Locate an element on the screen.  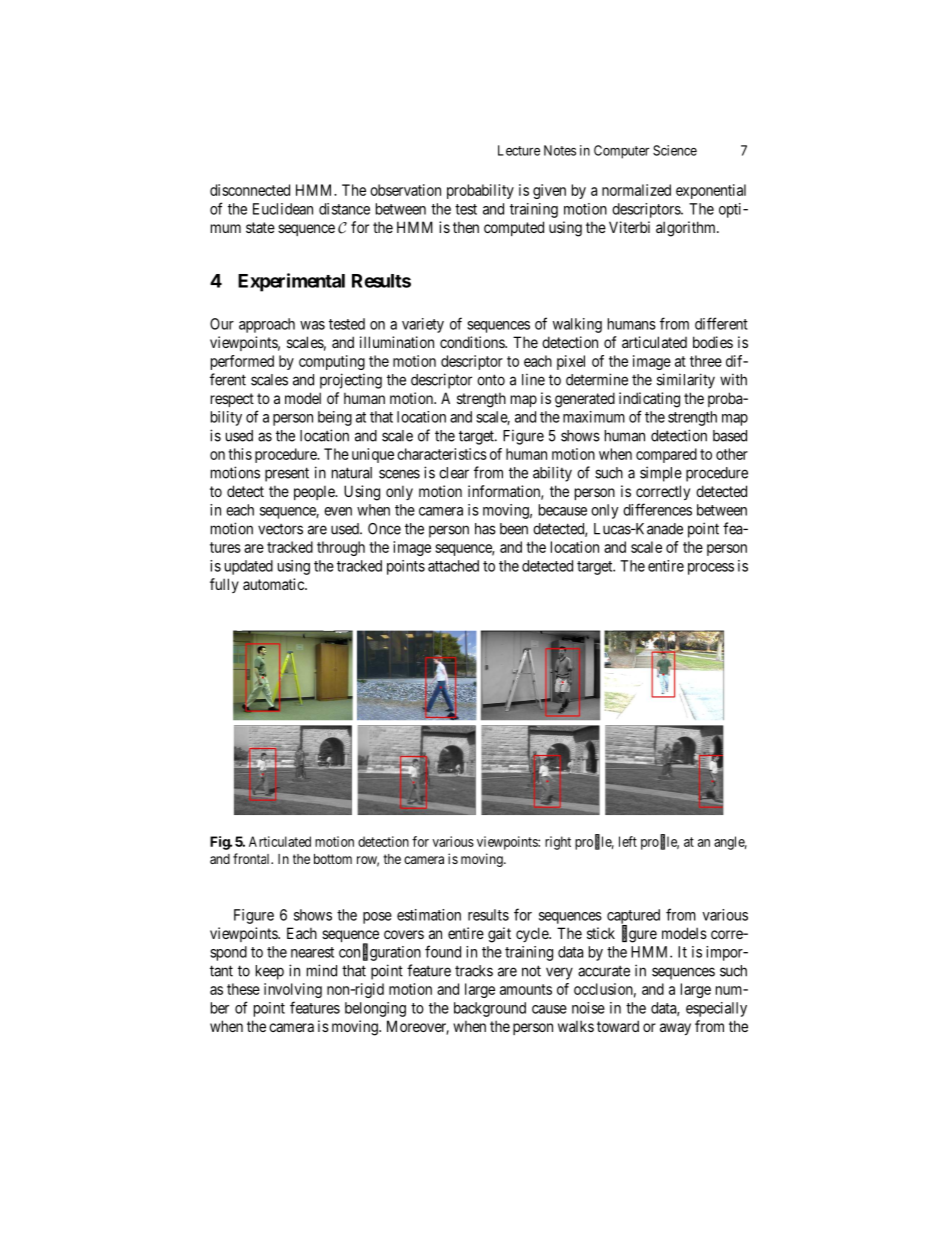
Science is located at coordinates (675, 150).
